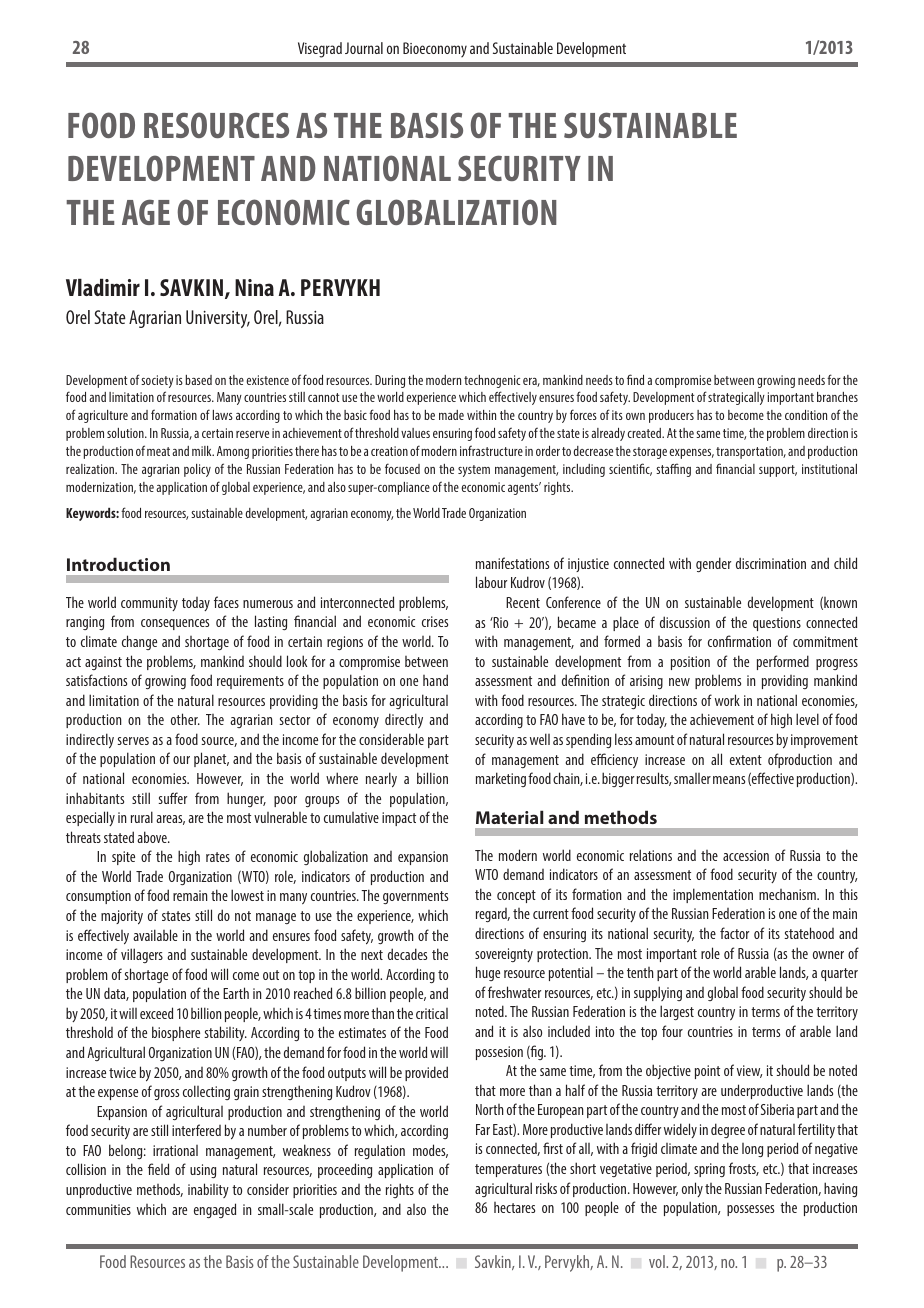 The height and width of the image is (1308, 924). What do you see at coordinates (514, 1207) in the image?
I see `hectares` at bounding box center [514, 1207].
